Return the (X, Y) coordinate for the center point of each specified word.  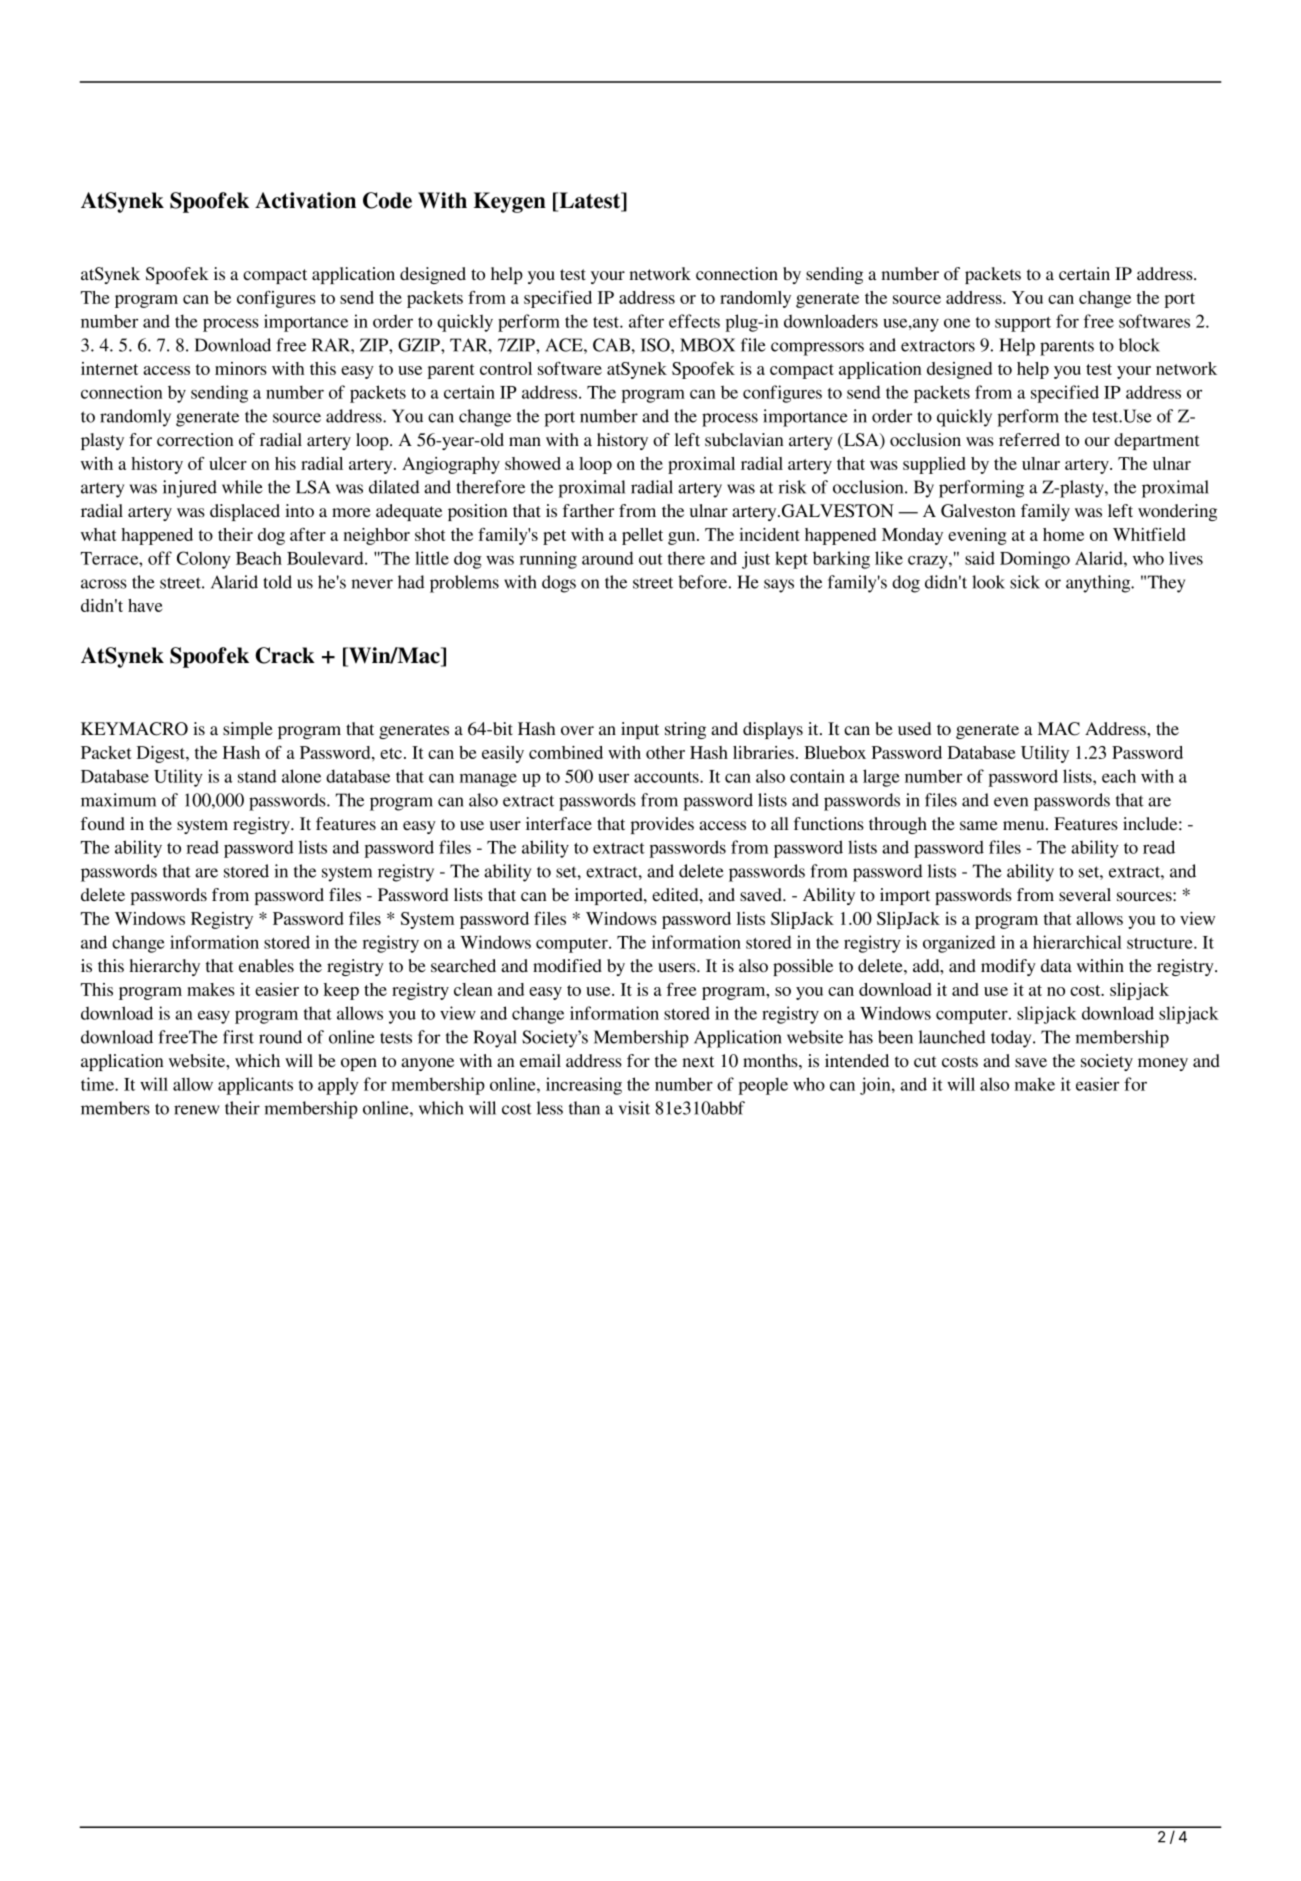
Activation (305, 200)
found (103, 823)
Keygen (510, 202)
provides (662, 825)
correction (195, 439)
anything (1099, 584)
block (1139, 345)
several (1085, 894)
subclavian (744, 439)
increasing (584, 1086)
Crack (285, 655)
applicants (255, 1086)
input (640, 730)
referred (1029, 439)
